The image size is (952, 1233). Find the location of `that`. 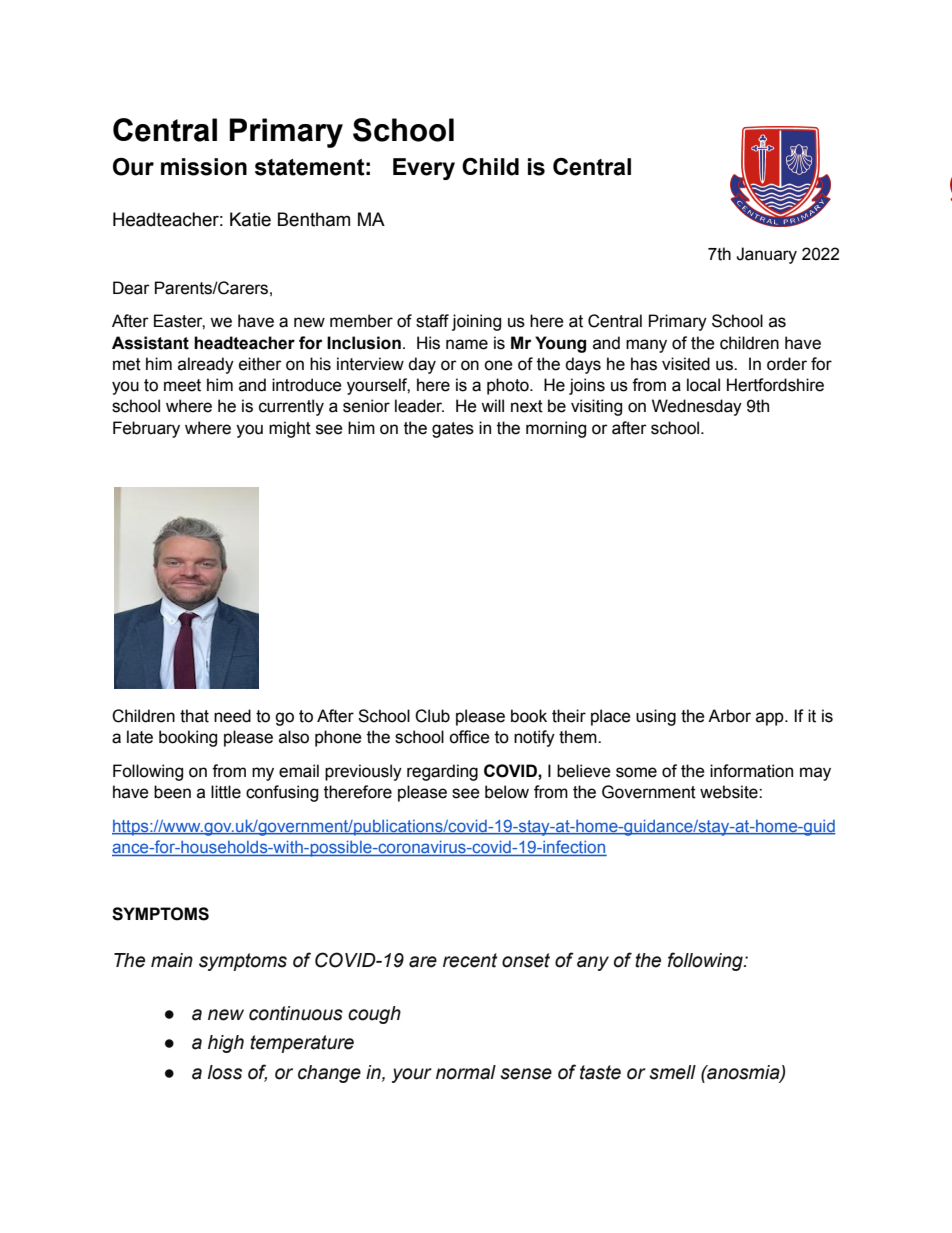

that is located at coordinates (194, 716).
